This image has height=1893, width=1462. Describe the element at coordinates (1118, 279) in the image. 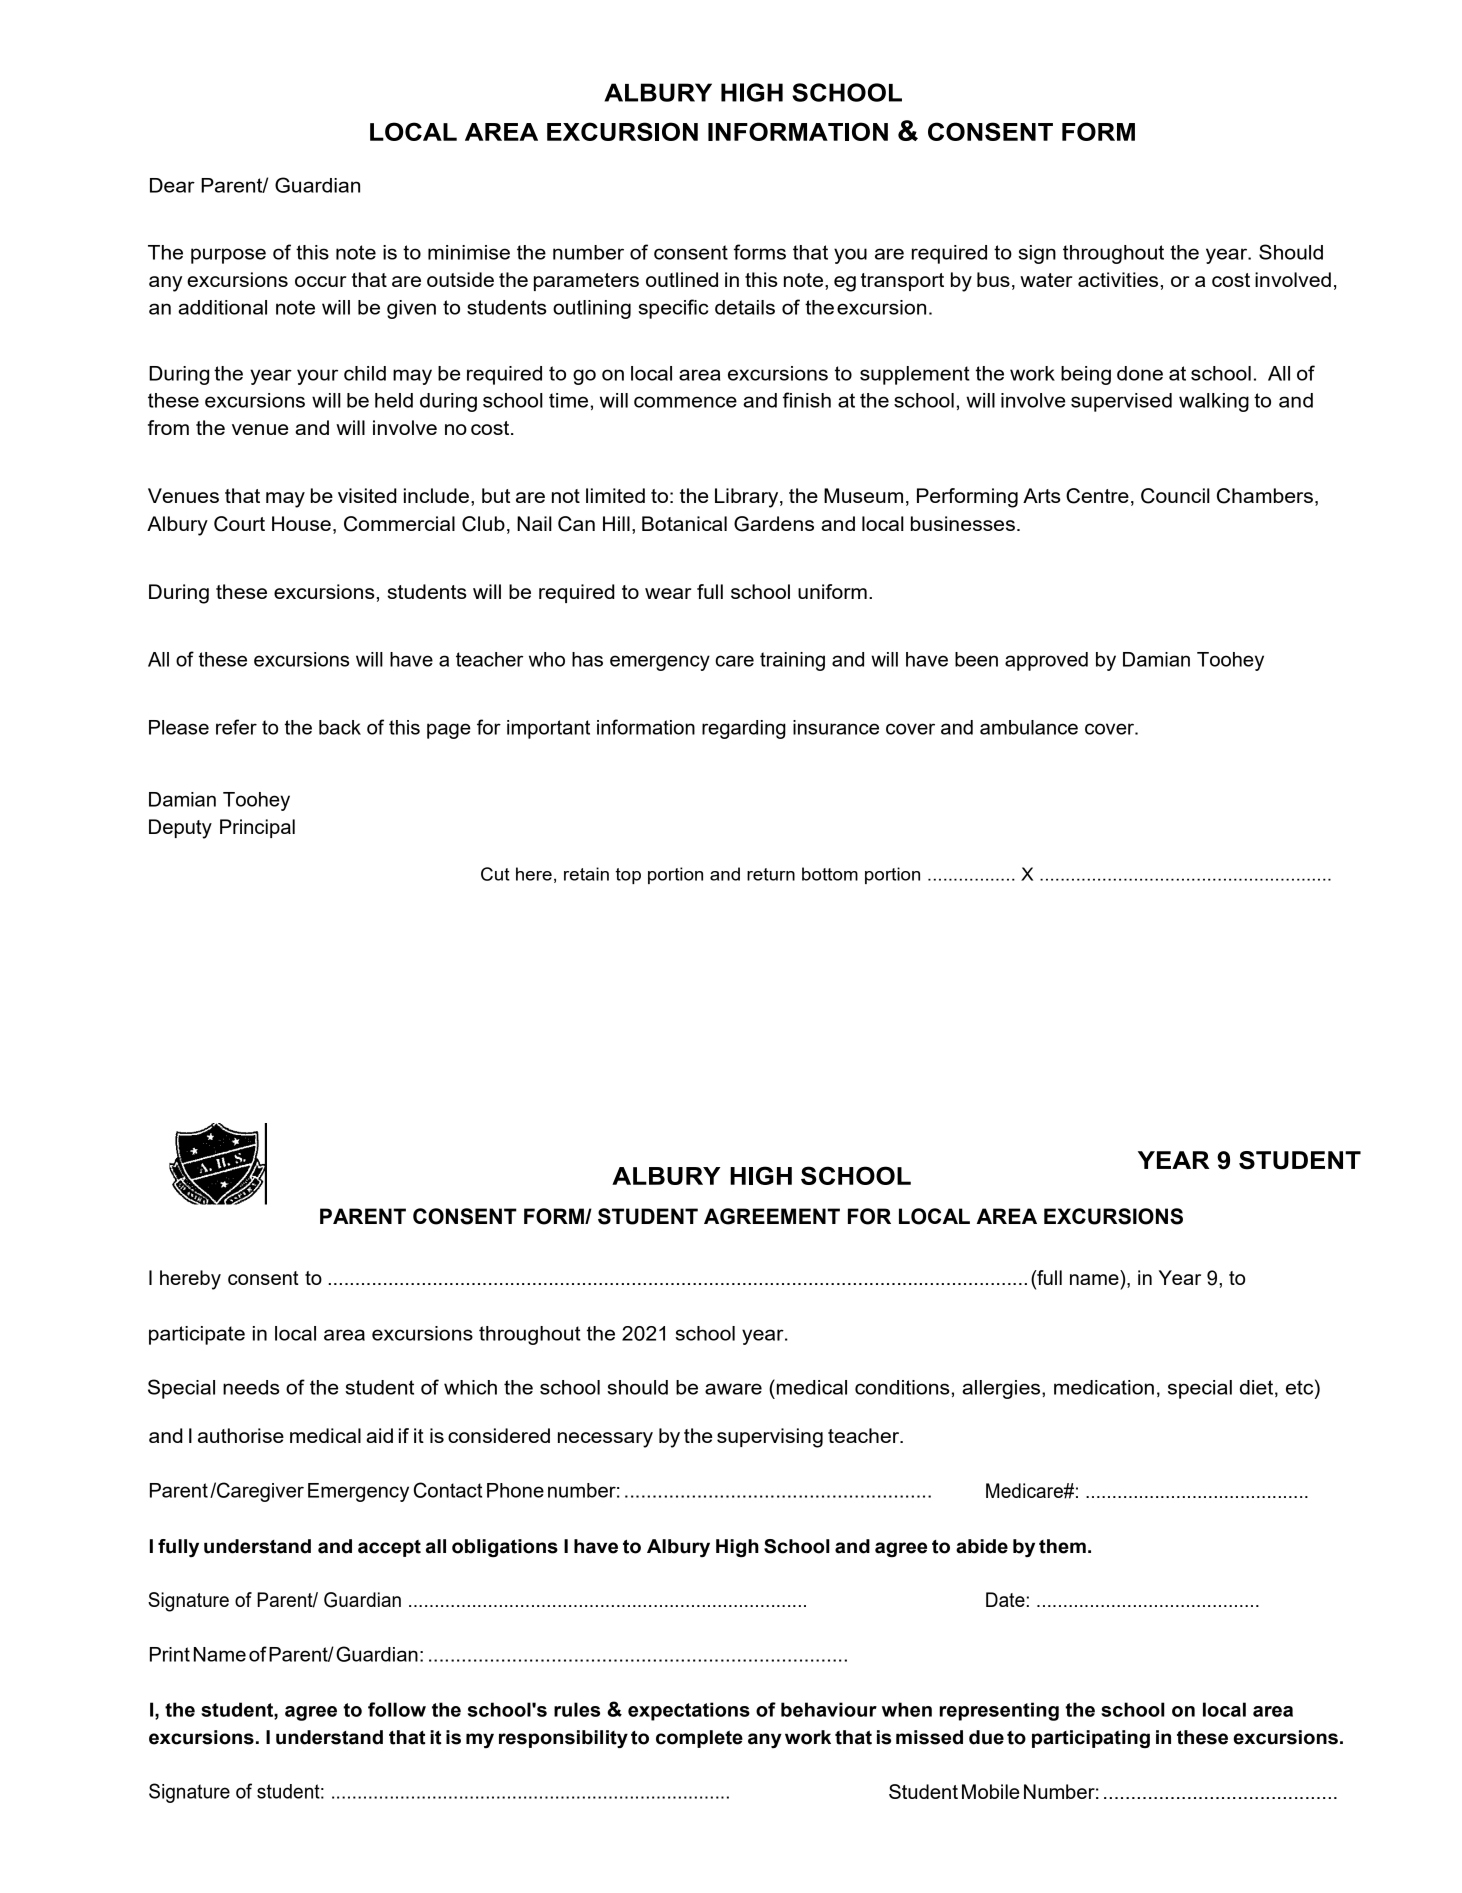

I see `activities` at that location.
